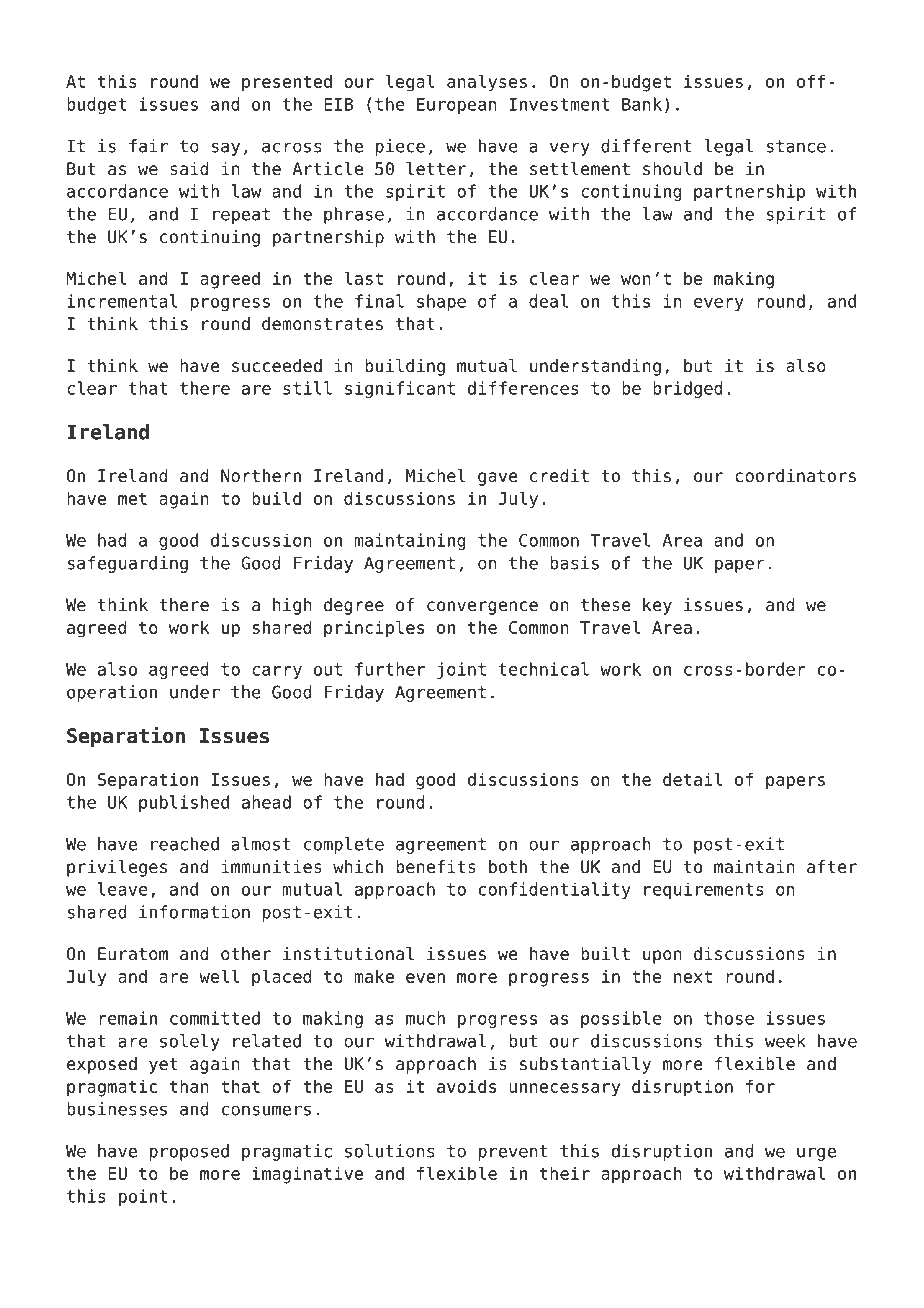 This screenshot has height=1308, width=924. I want to click on key, so click(657, 606).
